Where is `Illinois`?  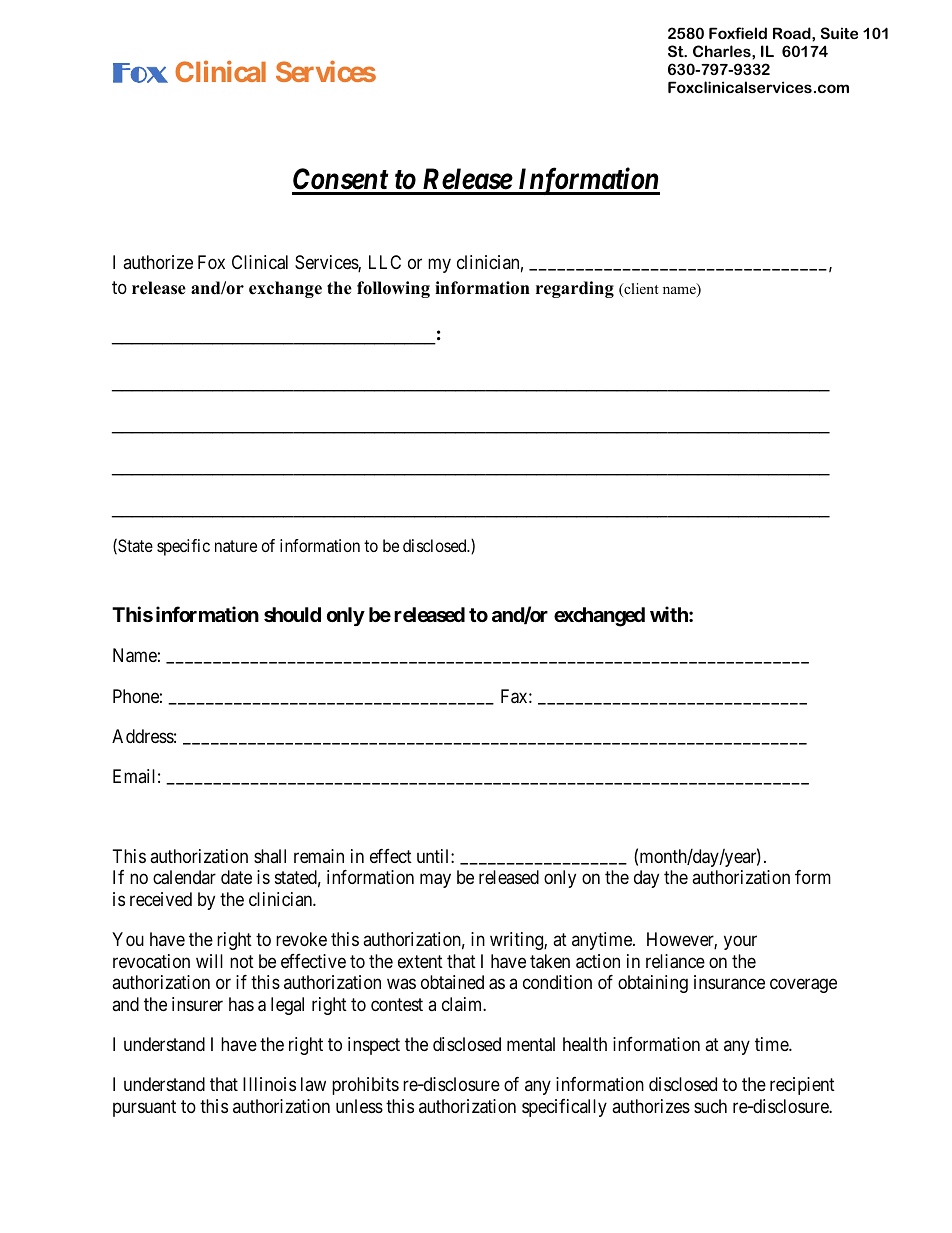 Illinois is located at coordinates (269, 1084).
